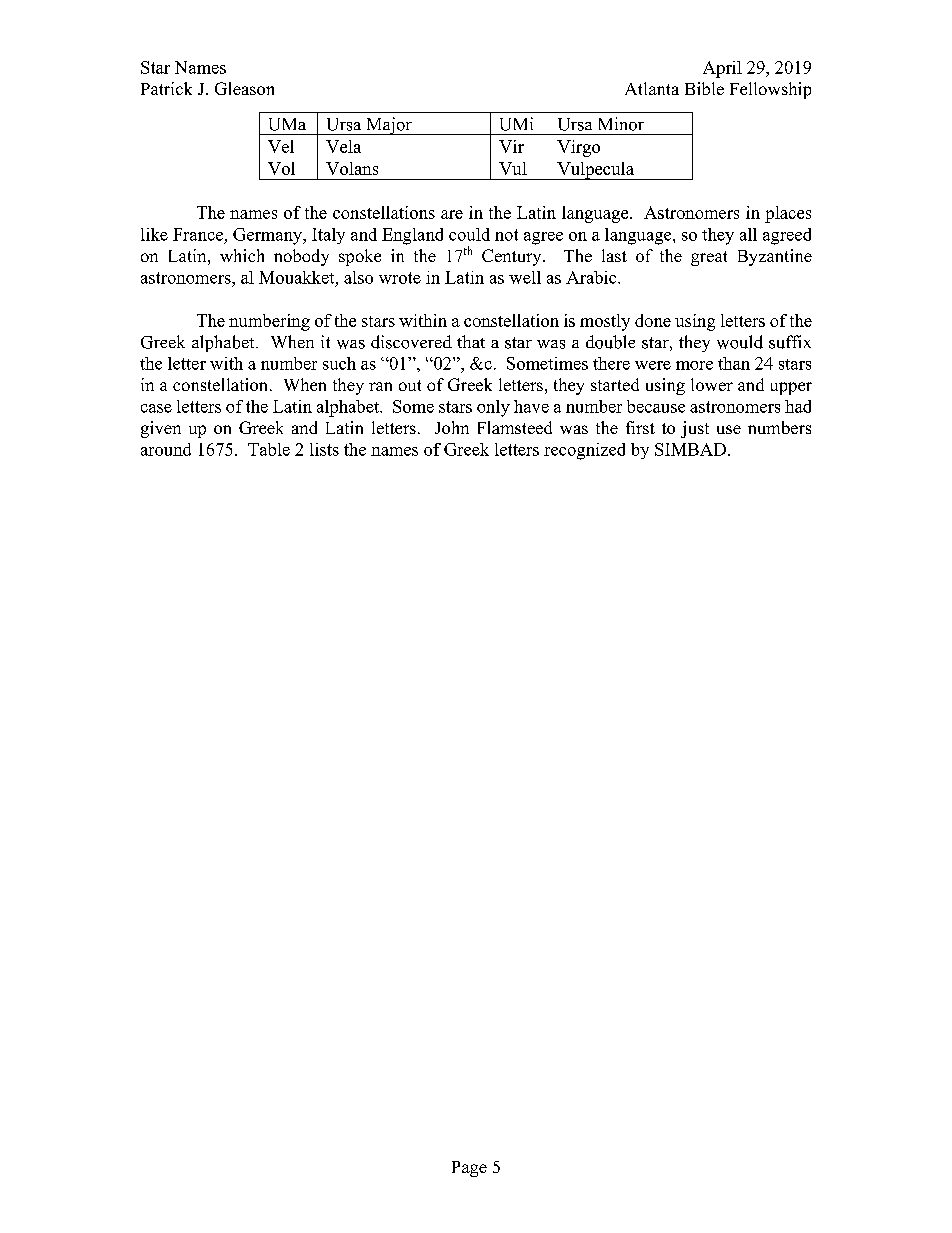 Image resolution: width=952 pixels, height=1233 pixels. What do you see at coordinates (469, 1169) in the image?
I see `Page` at bounding box center [469, 1169].
